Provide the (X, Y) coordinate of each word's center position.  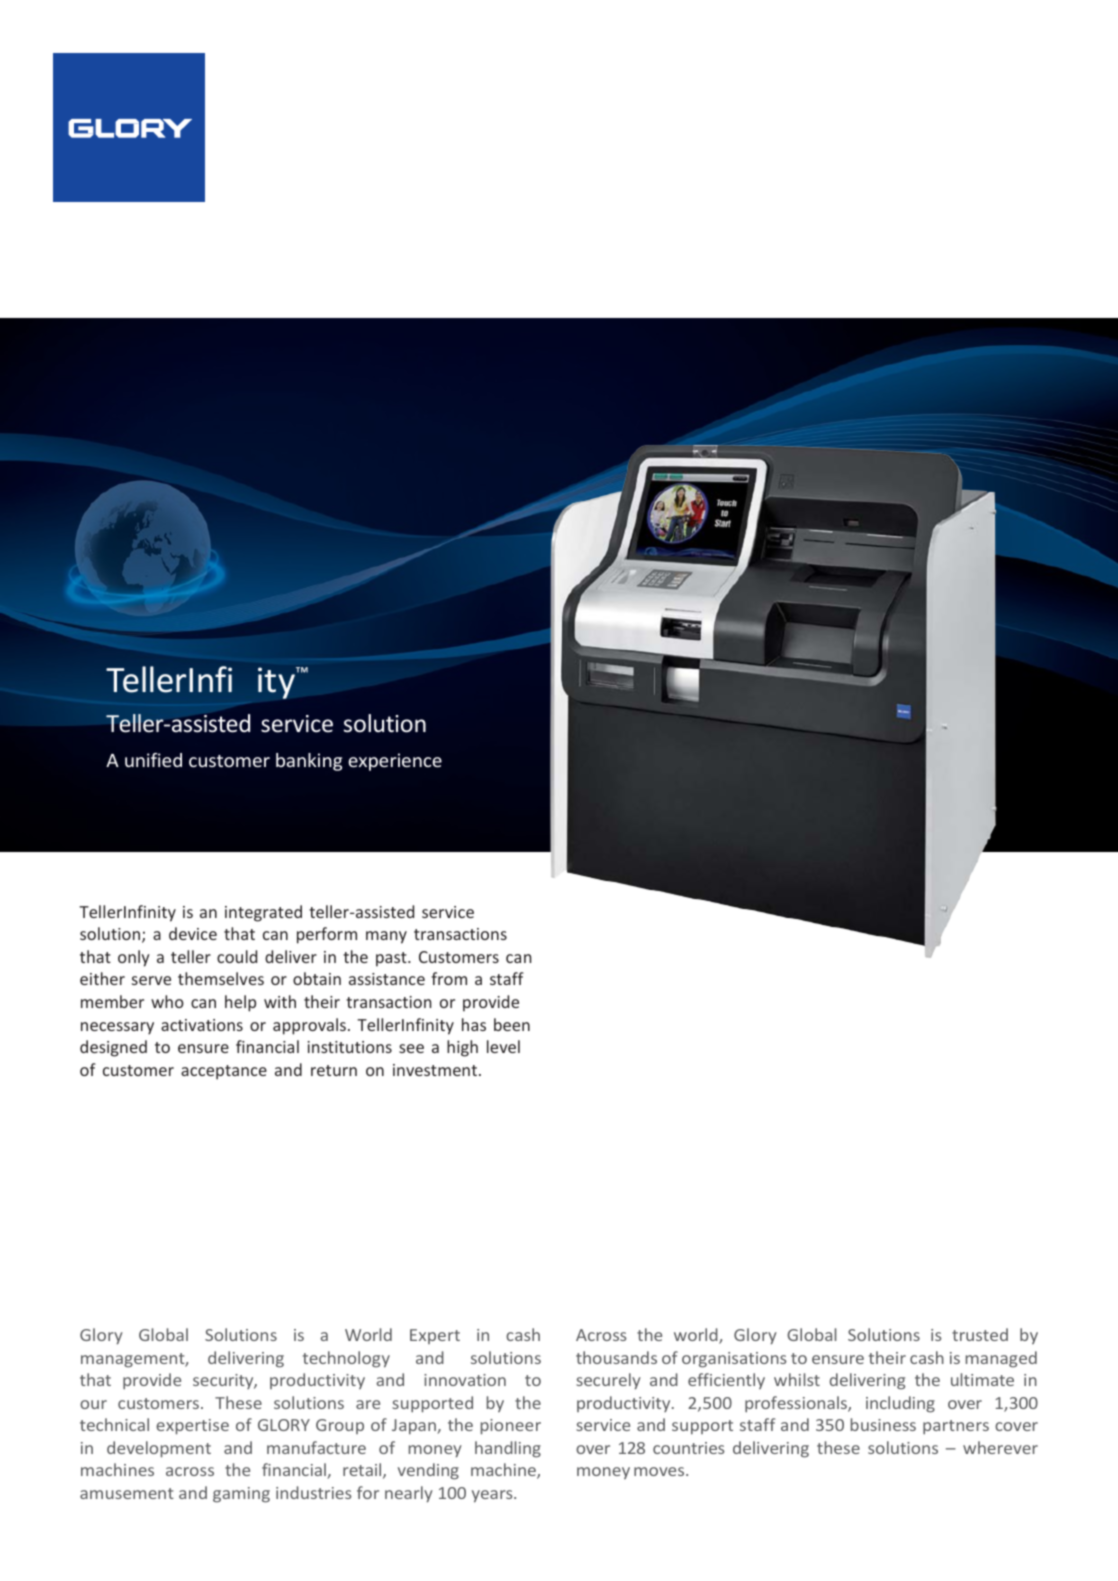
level (503, 1046)
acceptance (224, 1072)
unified (153, 760)
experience (395, 762)
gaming (241, 1495)
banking (309, 762)
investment (436, 1070)
